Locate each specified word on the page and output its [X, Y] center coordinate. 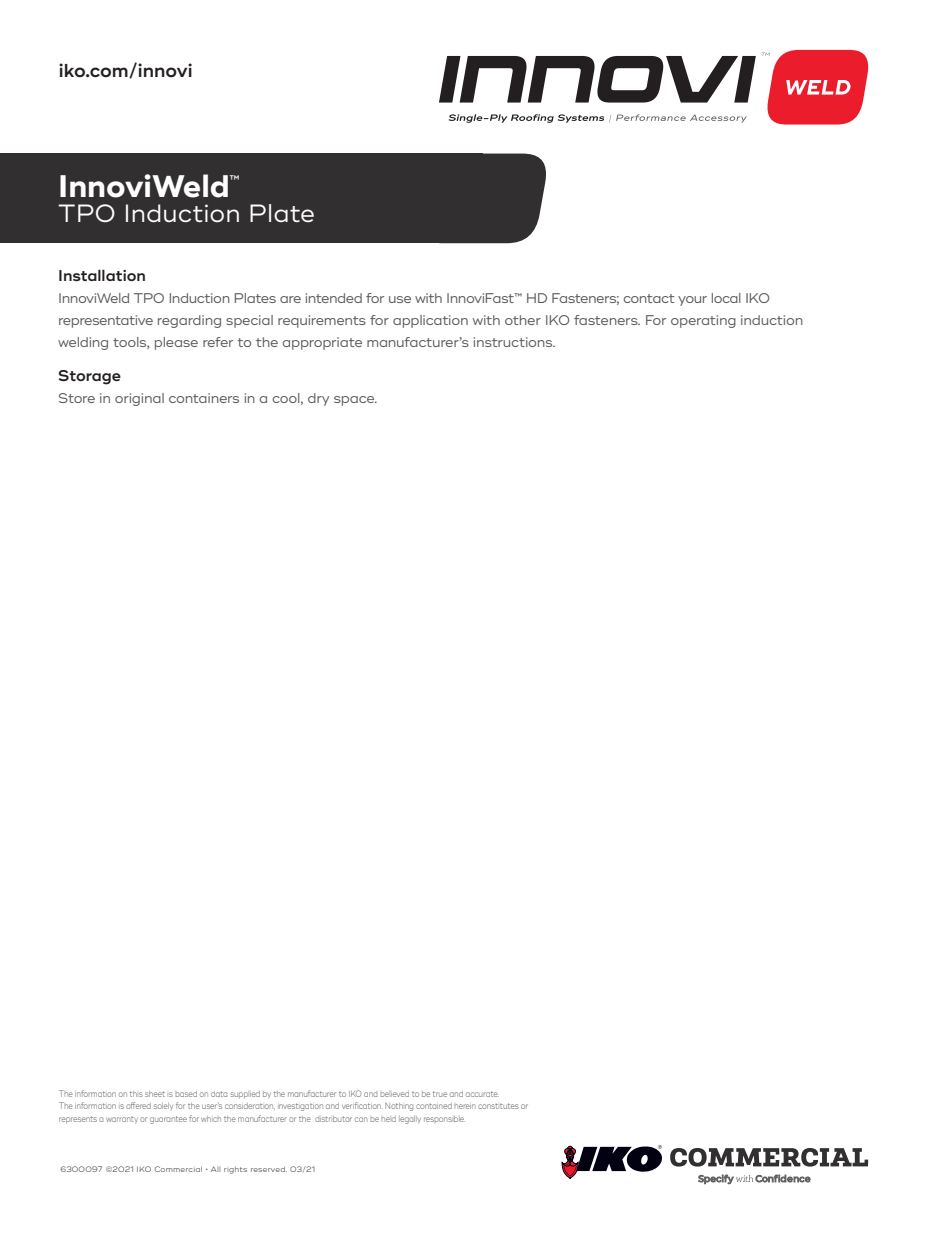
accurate [482, 1094]
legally [410, 1120]
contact [649, 298]
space [355, 401]
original [139, 399]
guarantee [168, 1120]
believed [394, 1094]
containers [204, 398]
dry [318, 399]
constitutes [498, 1106]
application [430, 321]
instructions [514, 342]
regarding [189, 321]
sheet [155, 1094]
